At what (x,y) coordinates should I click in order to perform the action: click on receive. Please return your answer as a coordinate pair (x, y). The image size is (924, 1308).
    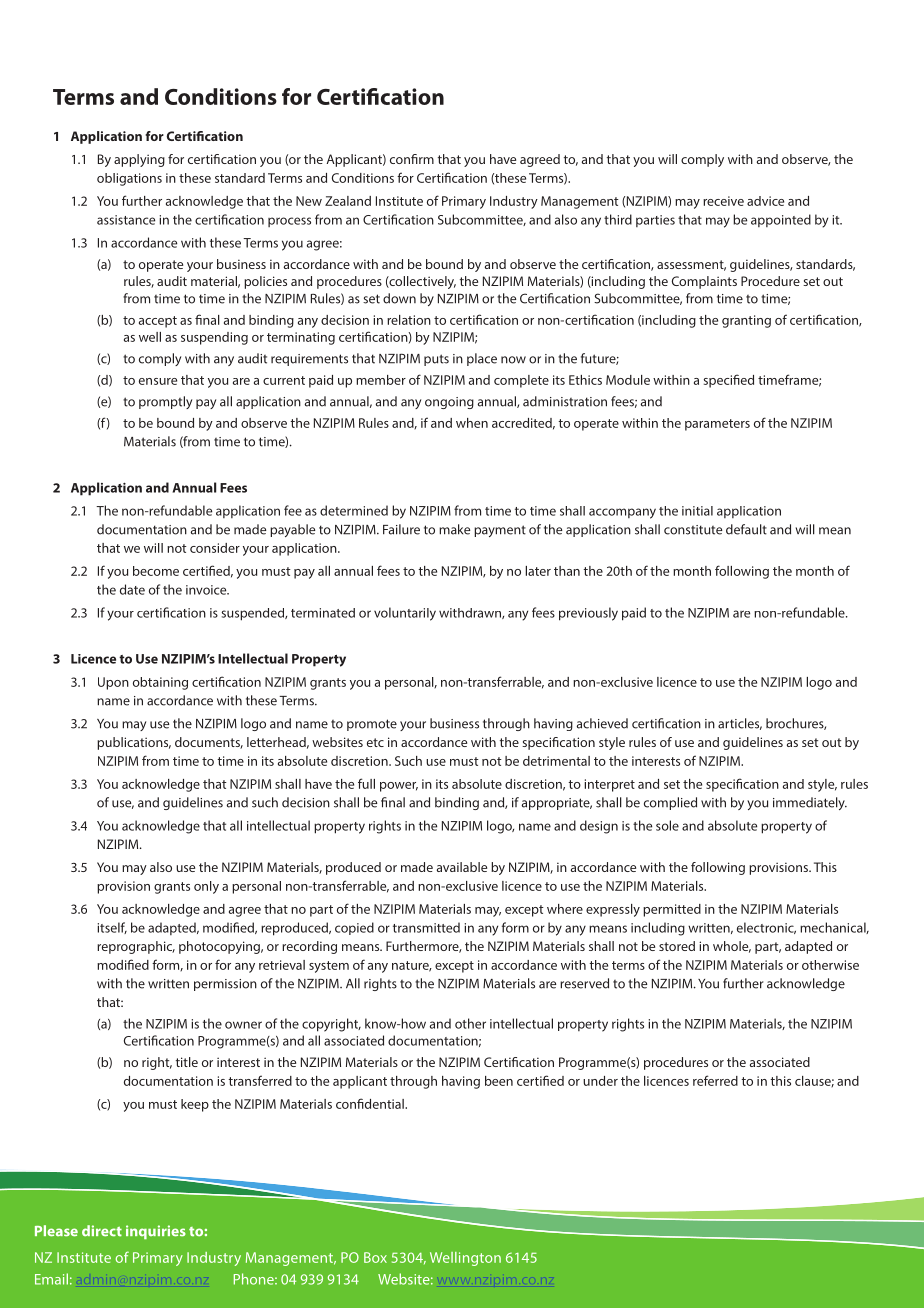
    Looking at the image, I should click on (723, 201).
